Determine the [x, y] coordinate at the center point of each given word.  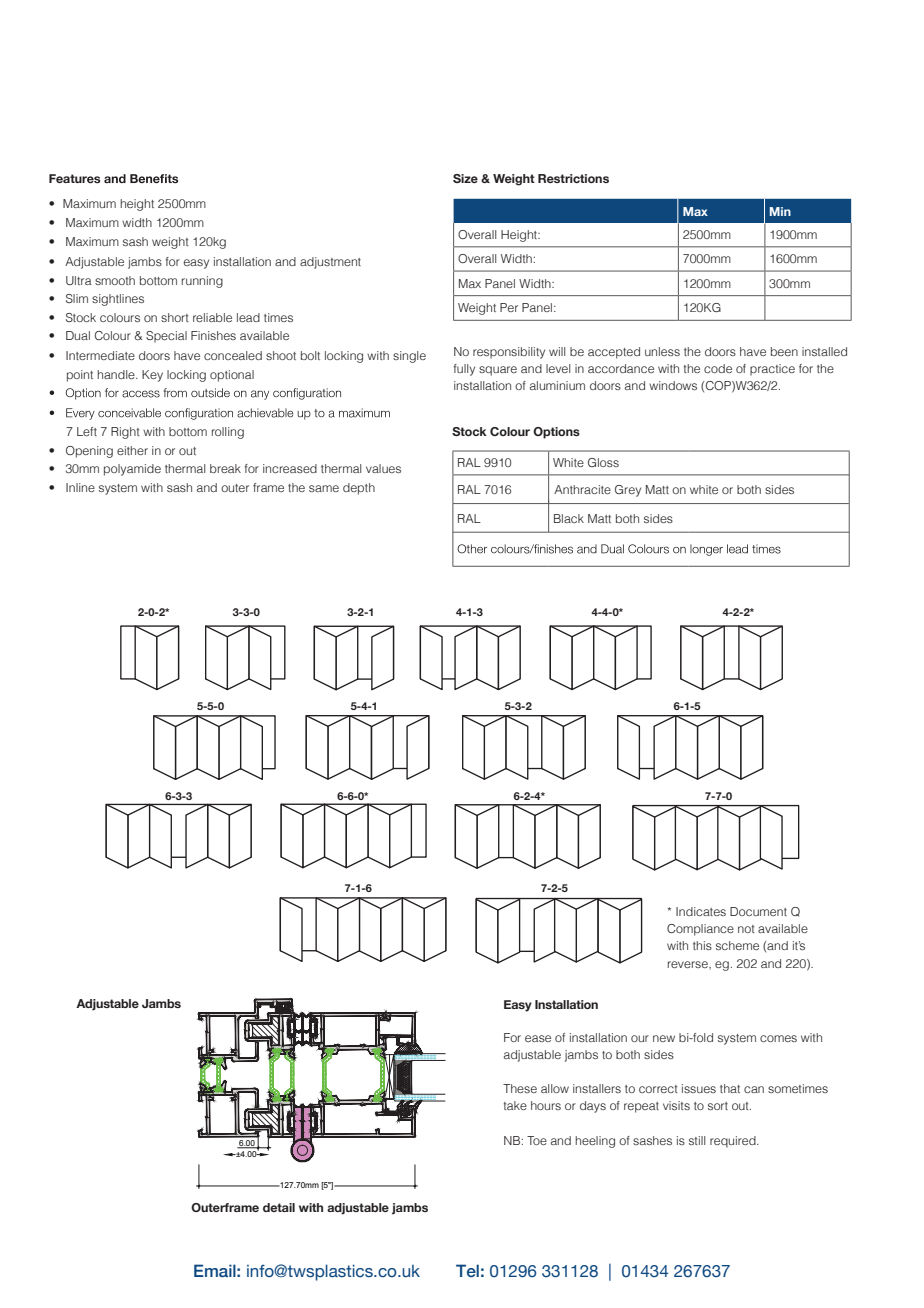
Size [465, 178]
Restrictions [573, 178]
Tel [467, 1270]
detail [279, 1207]
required [734, 1142]
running [202, 282]
